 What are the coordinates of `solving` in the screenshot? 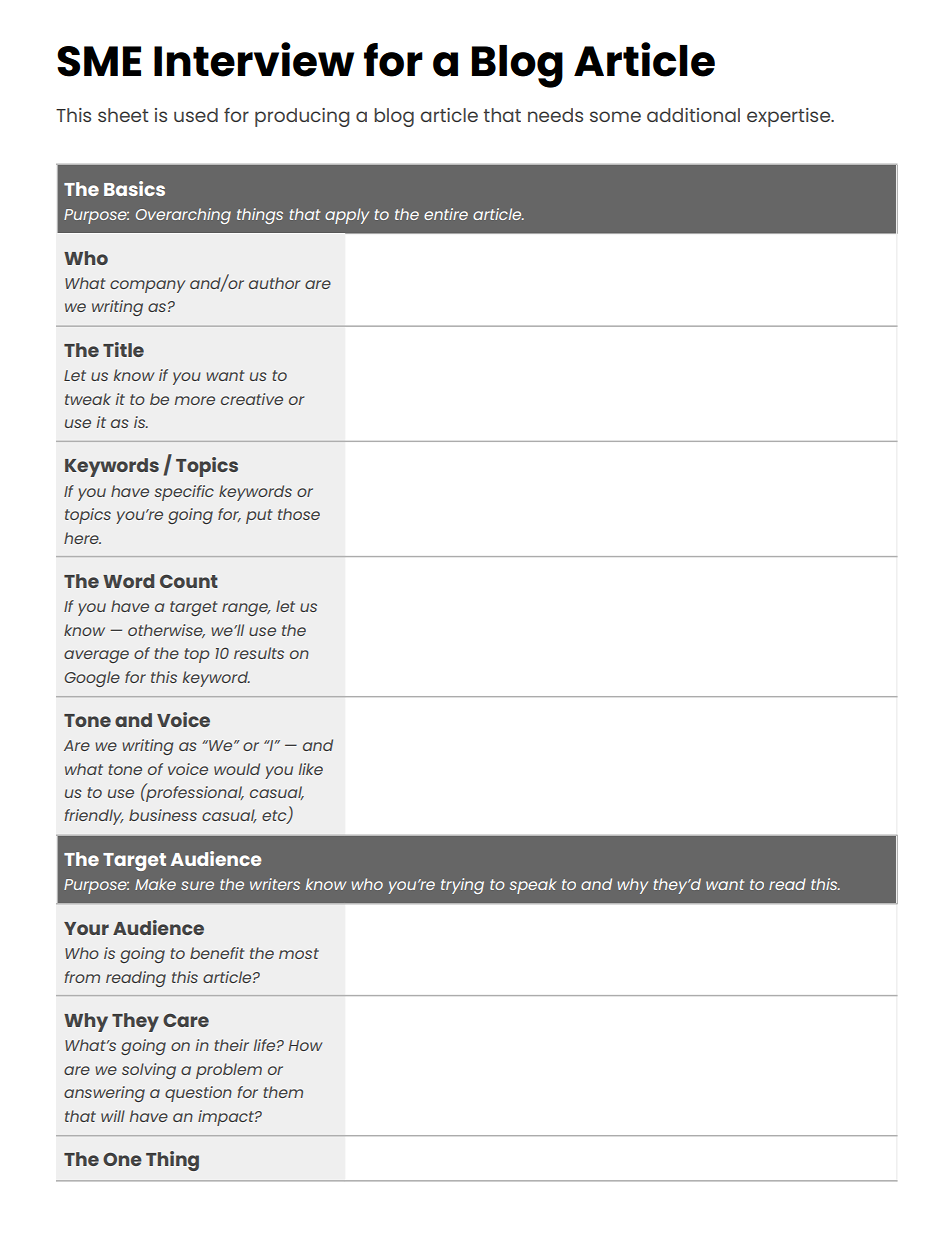 It's located at (149, 1071).
